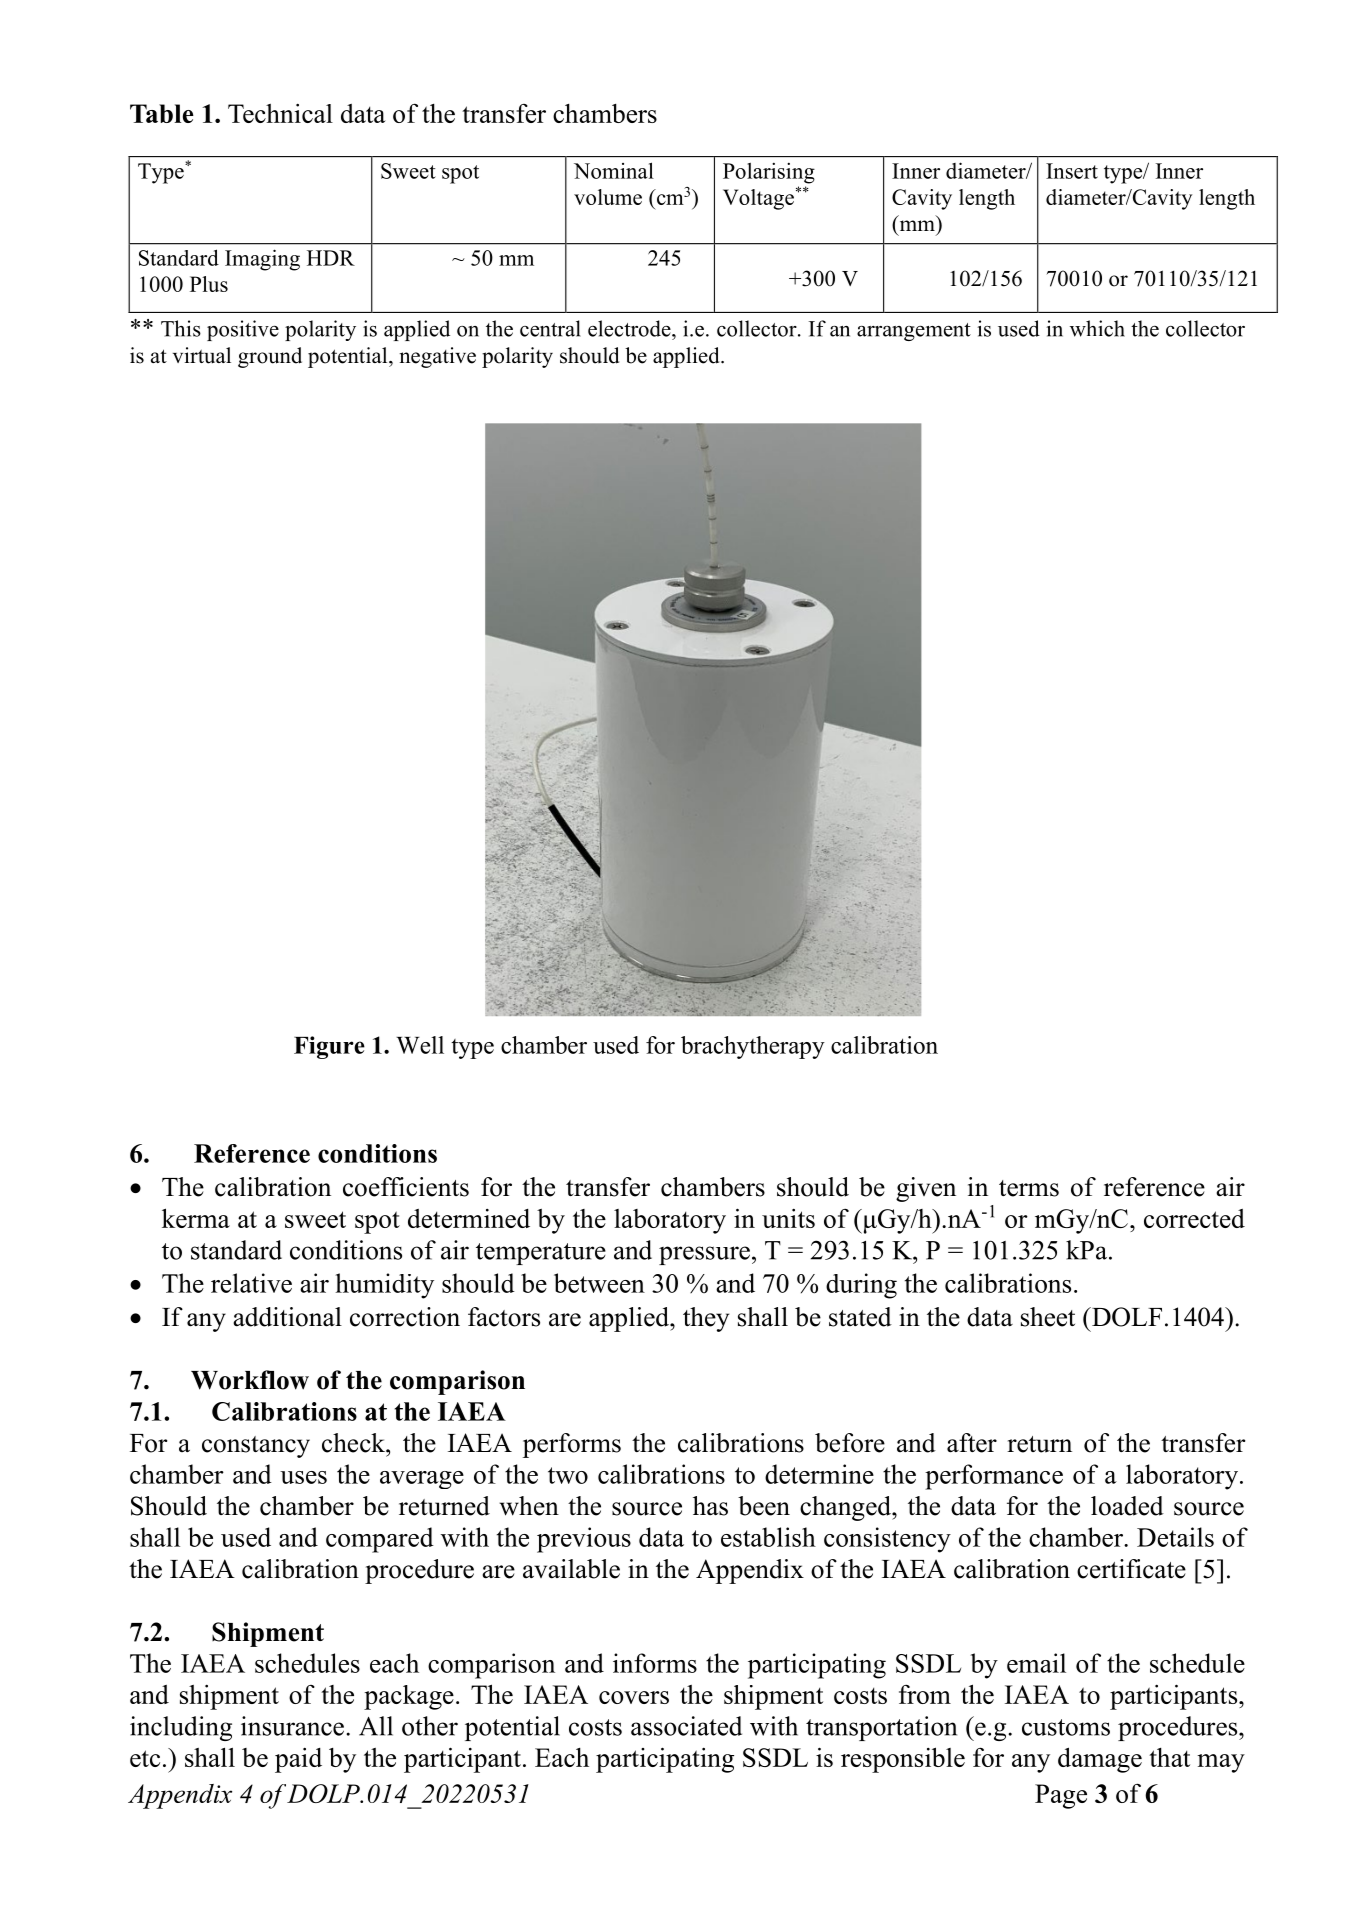  Describe the element at coordinates (686, 1726) in the document. I see `associated` at that location.
